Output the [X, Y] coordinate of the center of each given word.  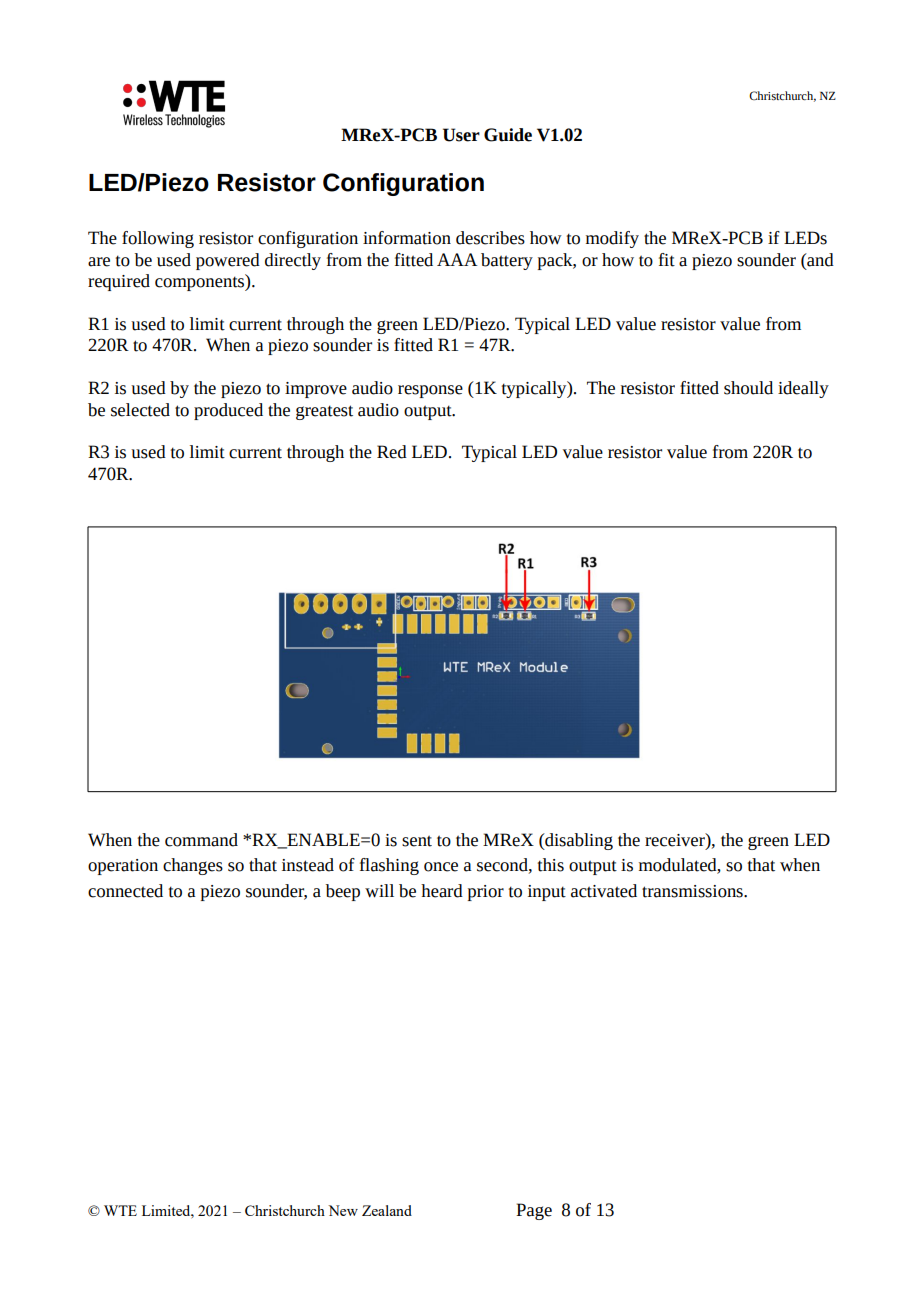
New [343, 1210]
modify [612, 239]
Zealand [387, 1210]
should [748, 388]
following [158, 239]
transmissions [693, 891]
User [461, 135]
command [201, 840]
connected [125, 891]
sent [417, 841]
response [430, 391]
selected [140, 410]
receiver [676, 840]
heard [442, 891]
